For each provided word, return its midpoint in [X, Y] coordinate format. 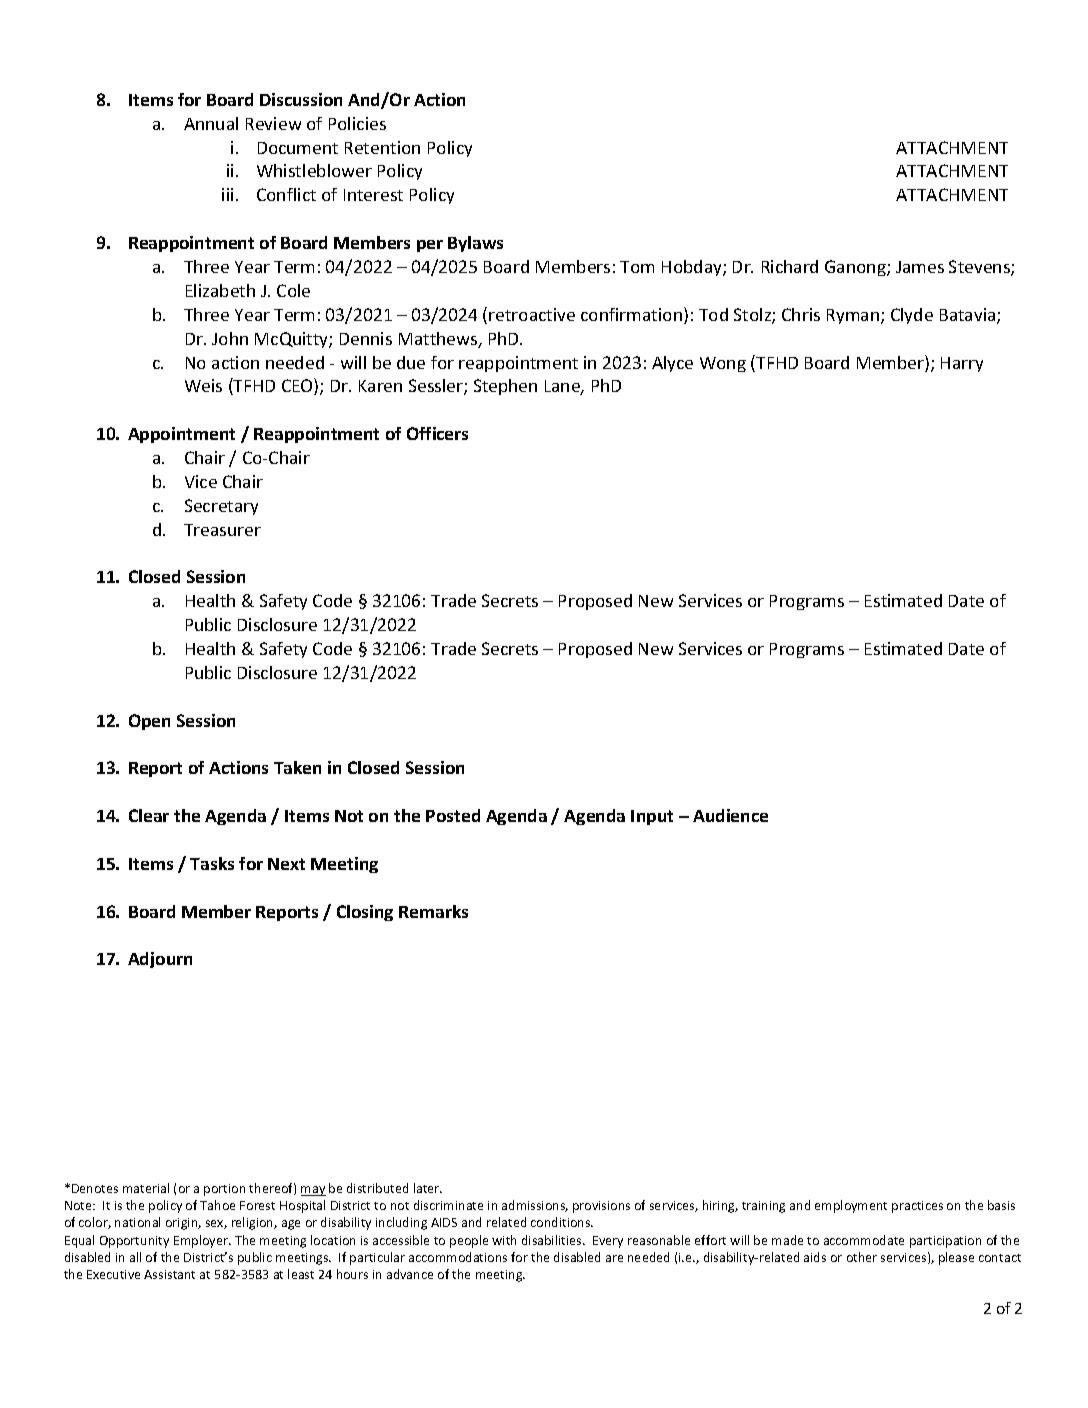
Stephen [505, 387]
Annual [211, 123]
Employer [202, 1241]
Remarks [433, 911]
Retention [382, 147]
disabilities [553, 1240]
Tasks [212, 863]
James [920, 267]
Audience [730, 815]
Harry [962, 364]
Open [149, 722]
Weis [203, 385]
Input [652, 817]
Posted [453, 815]
